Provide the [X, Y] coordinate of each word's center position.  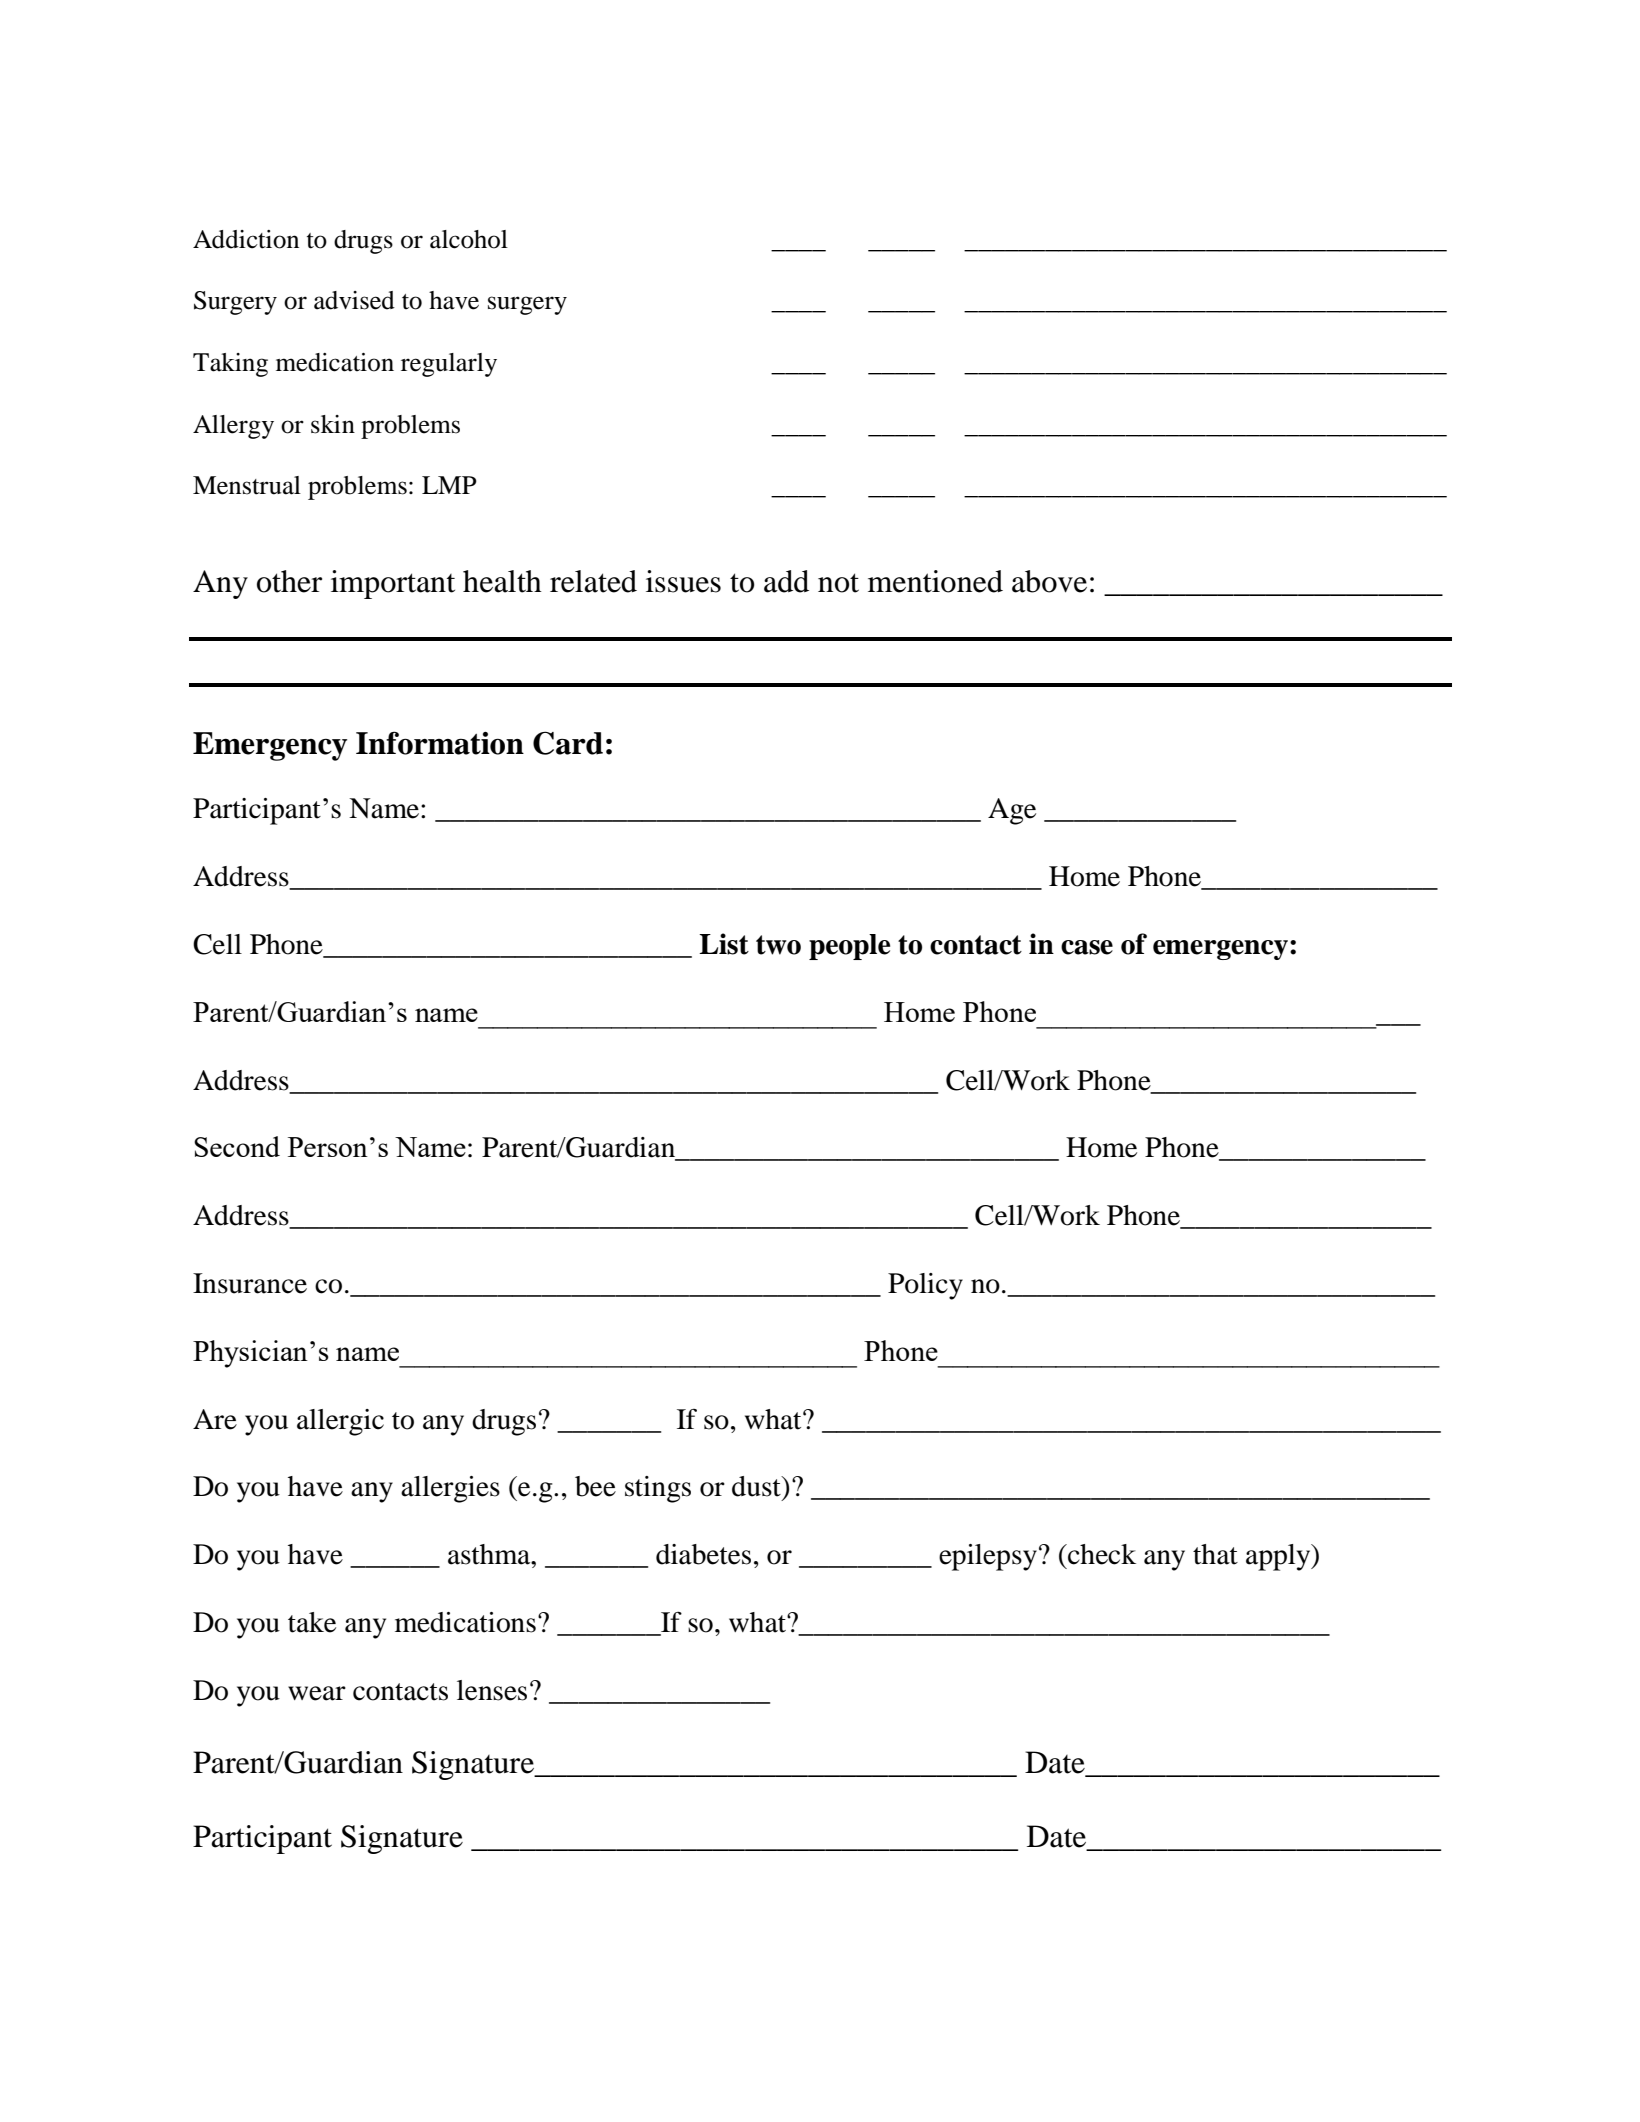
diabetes [703, 1554]
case [1087, 947]
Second [237, 1146]
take [312, 1622]
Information [440, 743]
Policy [925, 1286]
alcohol [469, 239]
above [1049, 581]
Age [1012, 811]
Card [568, 743]
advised [354, 300]
